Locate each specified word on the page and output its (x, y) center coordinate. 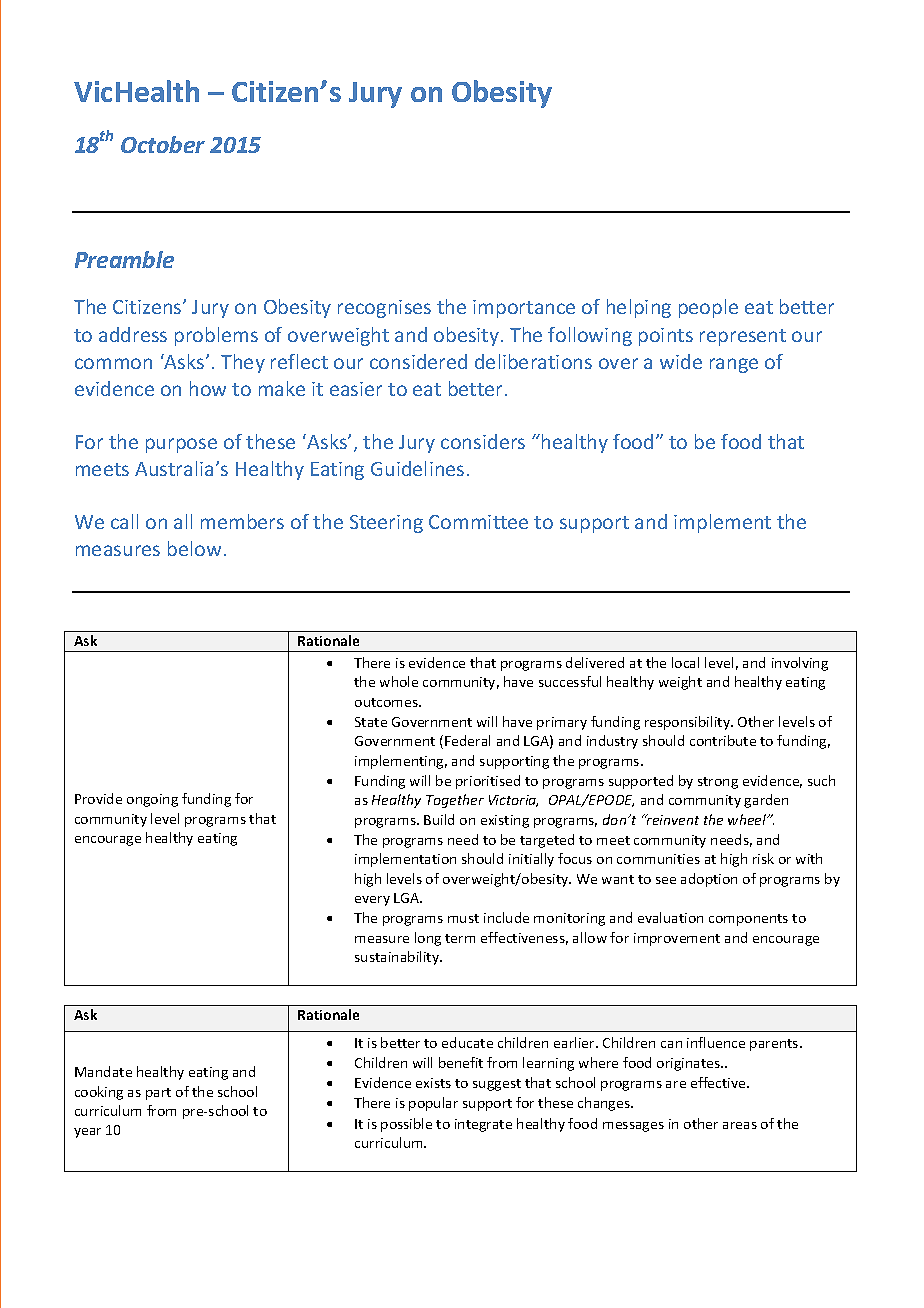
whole (399, 681)
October (163, 144)
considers (483, 441)
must (463, 918)
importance (524, 309)
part (158, 1094)
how (208, 388)
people (708, 308)
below (194, 548)
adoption (709, 880)
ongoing (152, 800)
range (734, 365)
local (685, 662)
